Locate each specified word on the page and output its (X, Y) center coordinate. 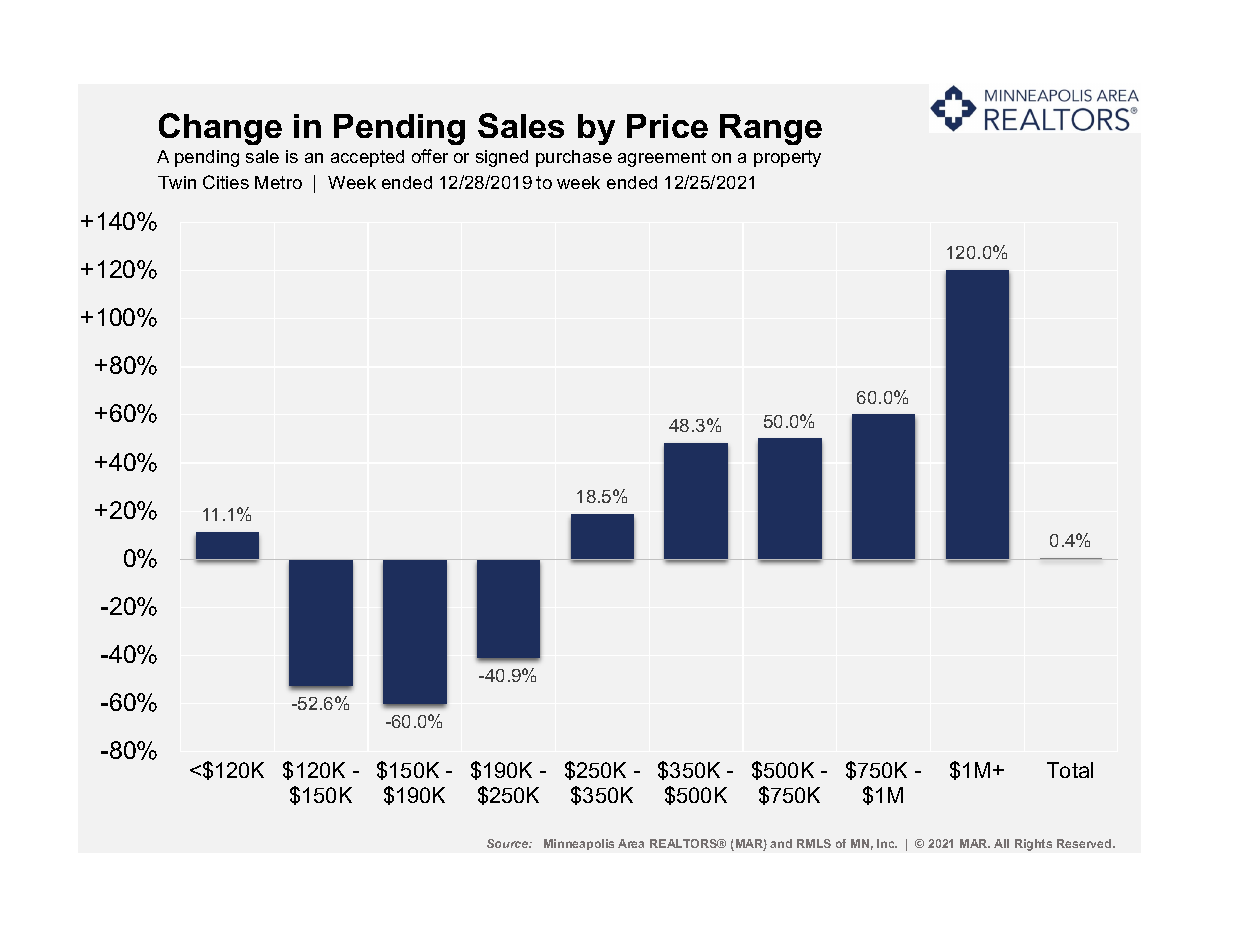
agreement (662, 158)
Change (220, 129)
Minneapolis (579, 844)
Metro (278, 182)
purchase (574, 158)
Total (1070, 770)
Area (631, 843)
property (787, 158)
